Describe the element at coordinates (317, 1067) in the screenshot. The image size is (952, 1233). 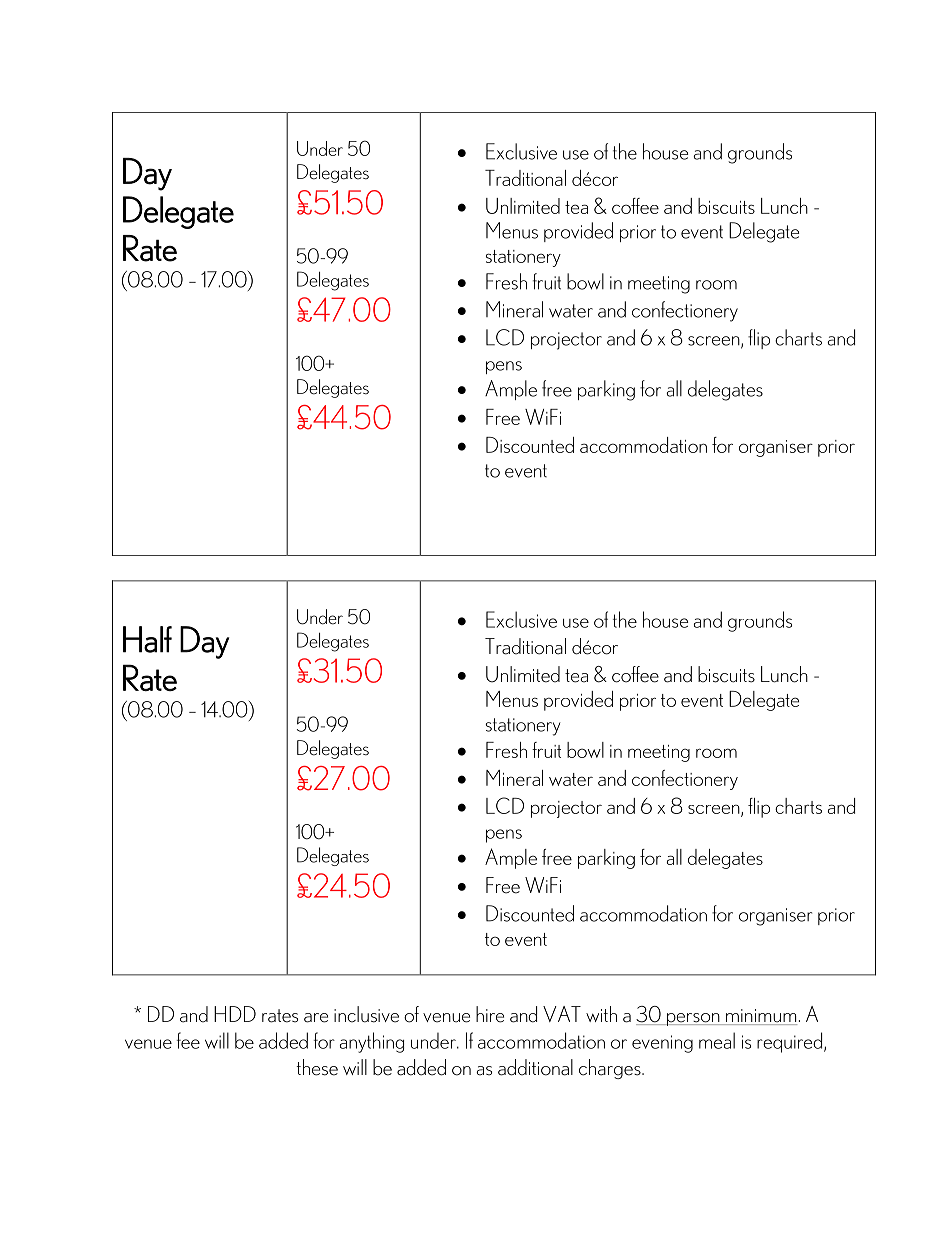
I see `these` at that location.
